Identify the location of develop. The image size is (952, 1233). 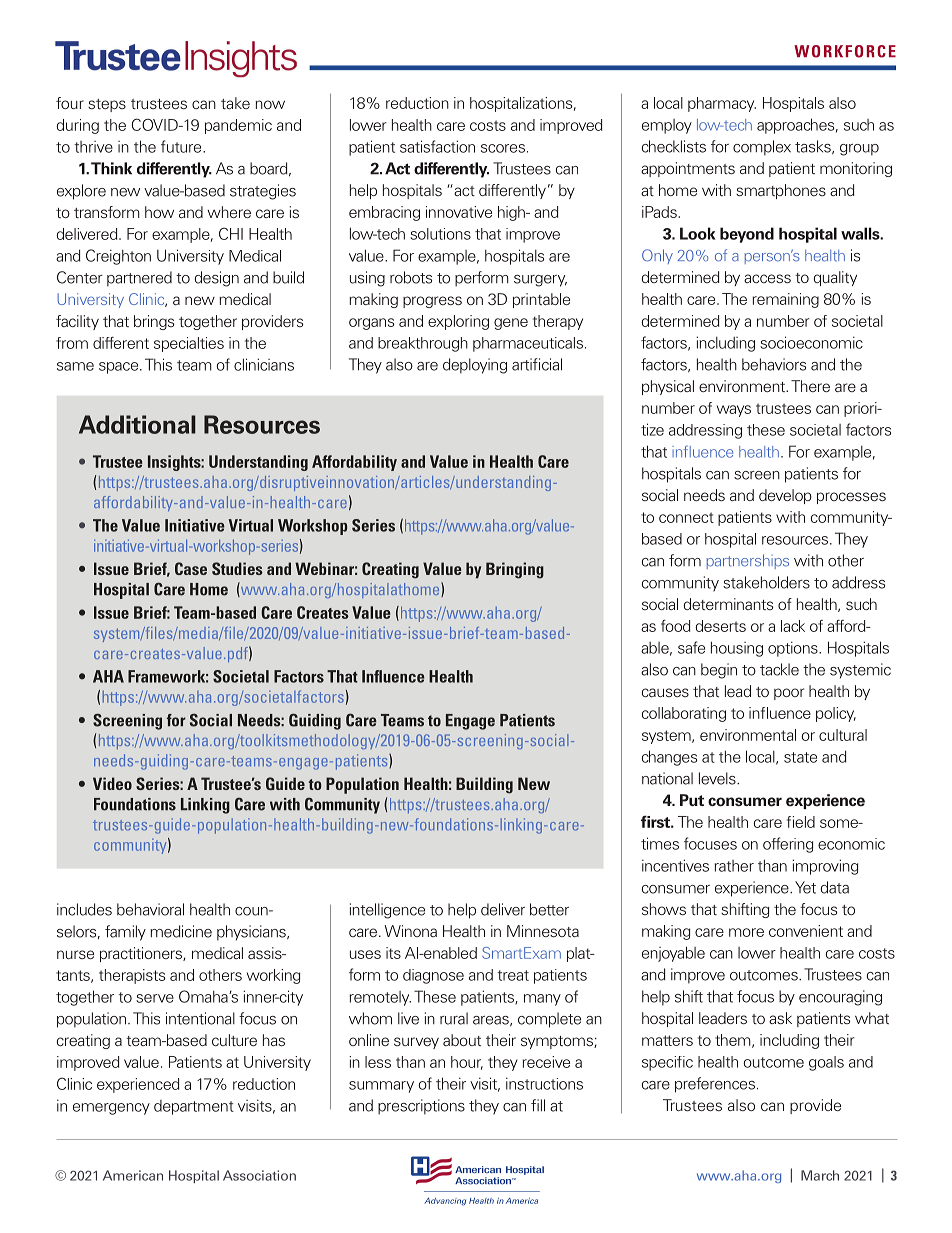
(785, 496).
